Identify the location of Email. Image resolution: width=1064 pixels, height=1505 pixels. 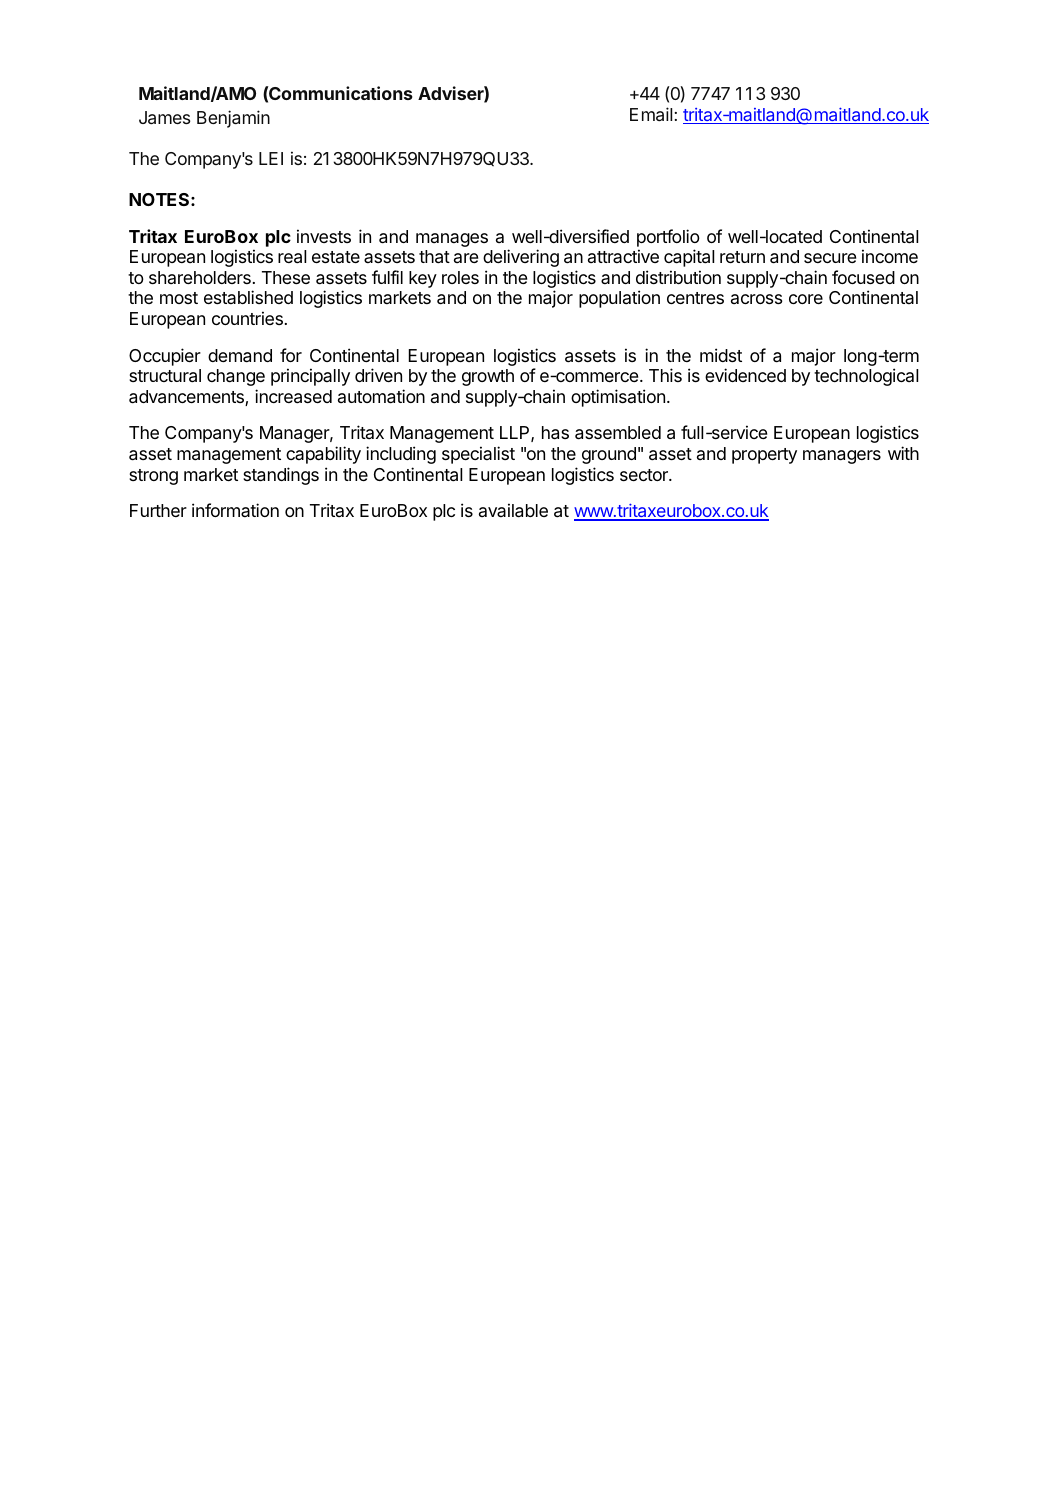
(651, 114).
